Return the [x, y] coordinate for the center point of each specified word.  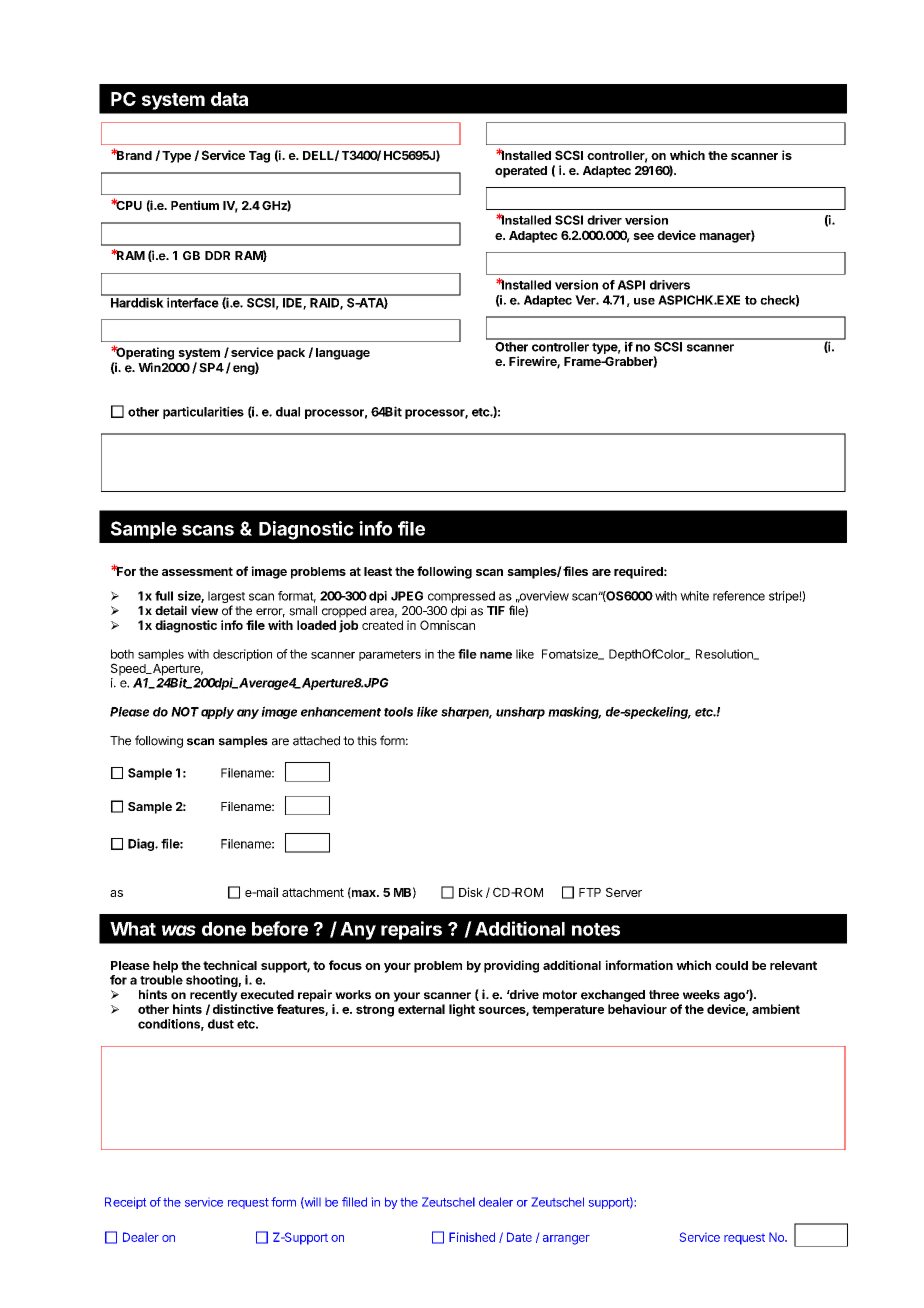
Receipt [125, 1203]
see [643, 236]
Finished [472, 1237]
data [229, 99]
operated [521, 172]
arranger [566, 1240]
